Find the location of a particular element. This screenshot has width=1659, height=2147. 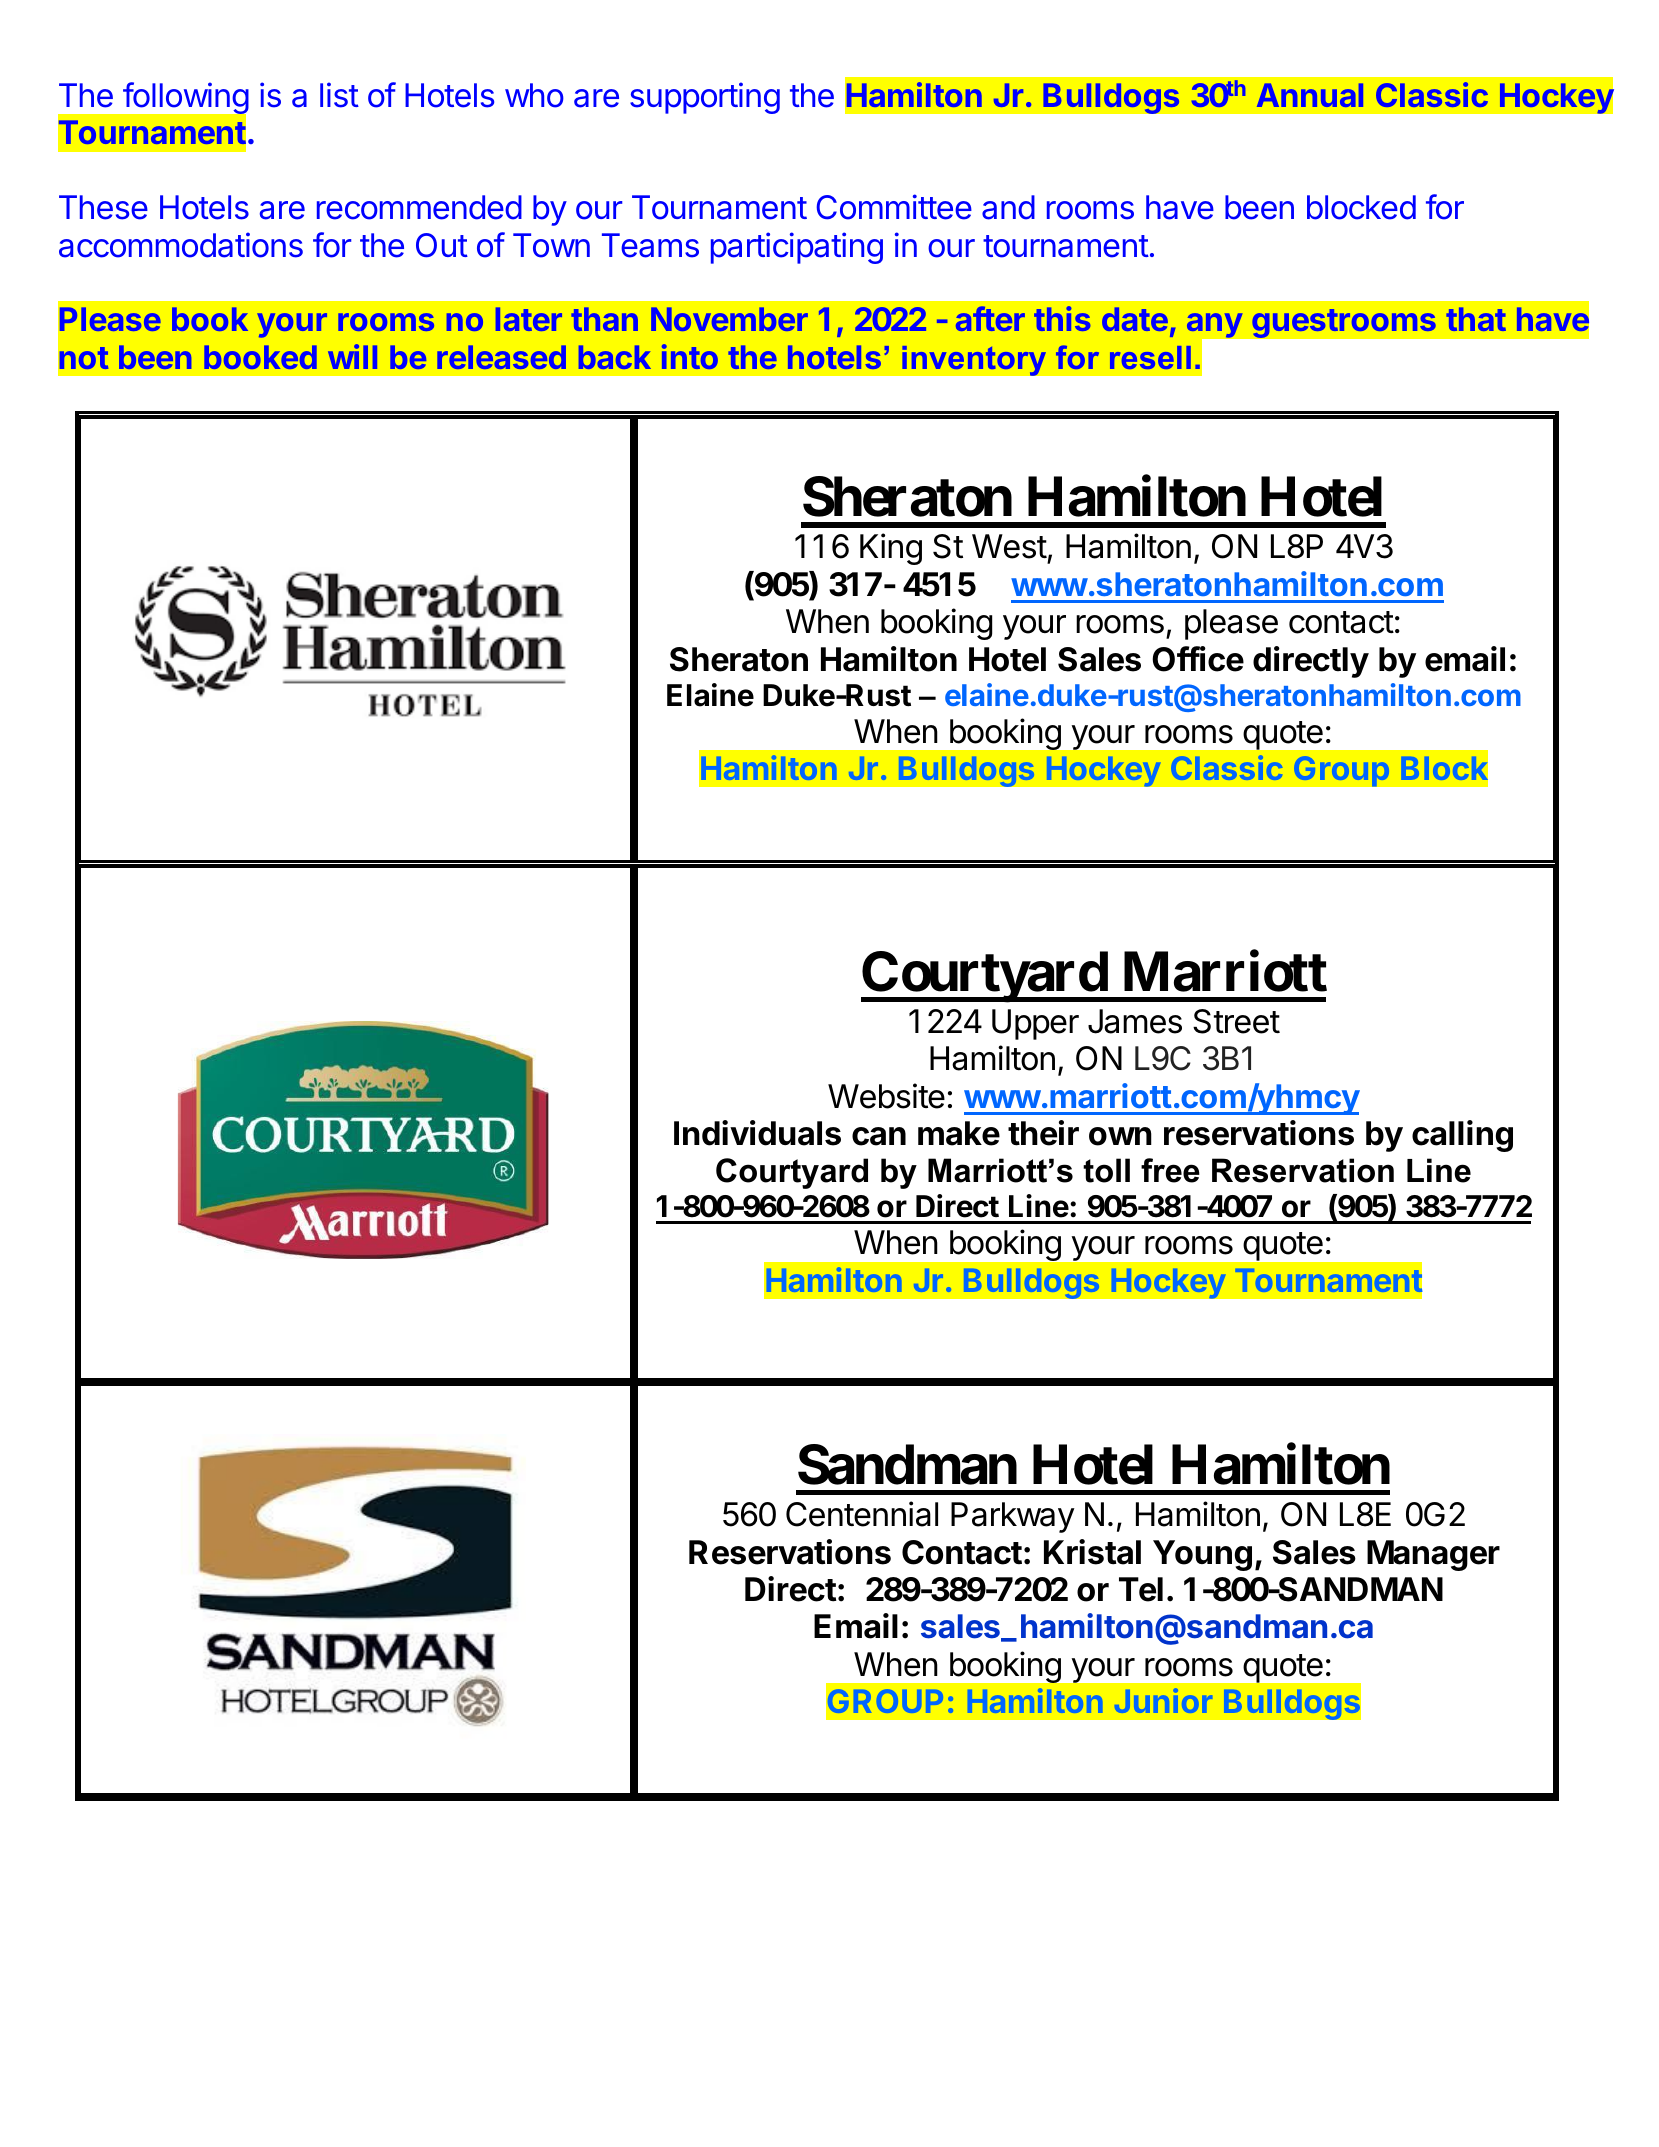

Junior is located at coordinates (1163, 1701).
